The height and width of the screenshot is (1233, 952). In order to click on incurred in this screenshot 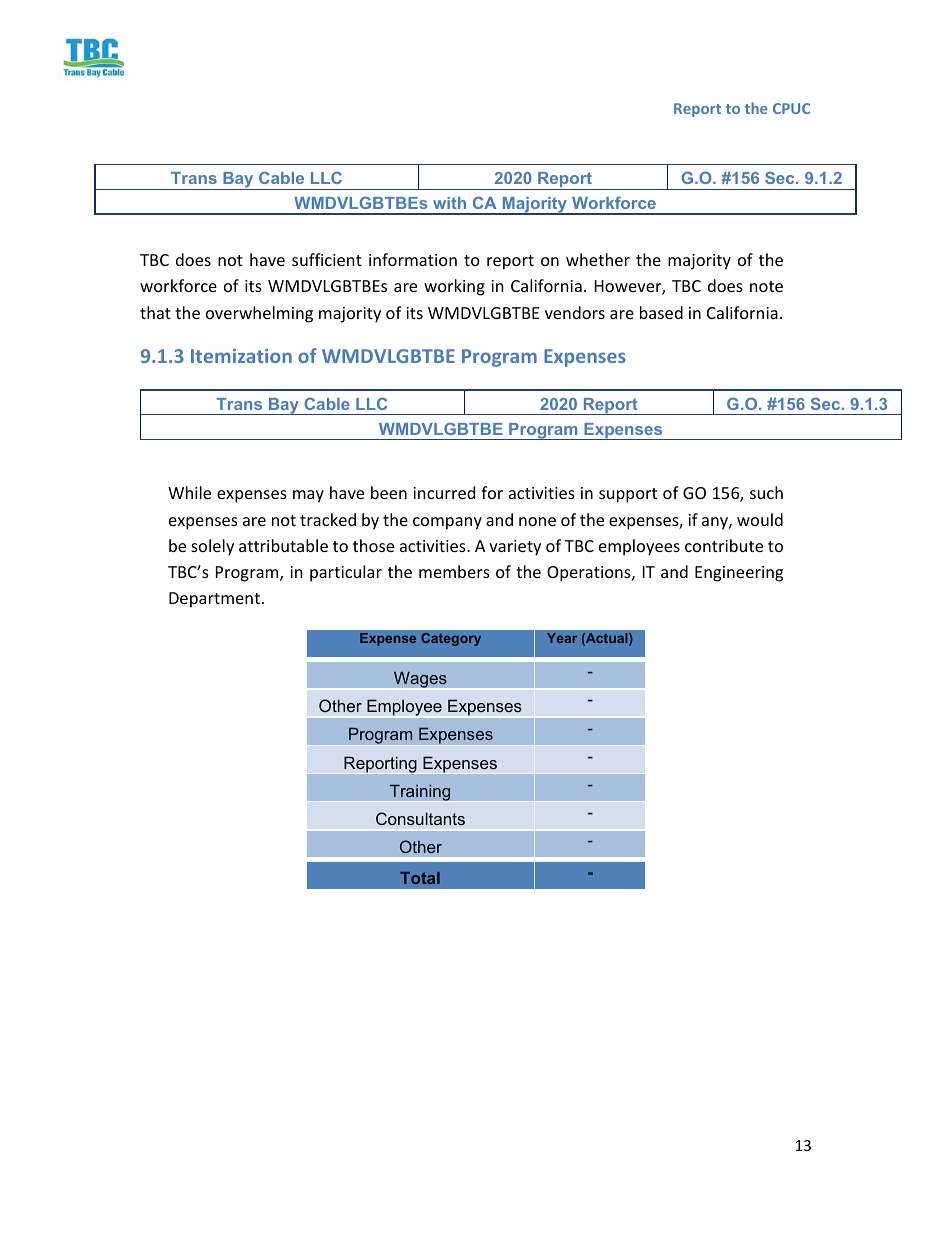, I will do `click(444, 492)`.
